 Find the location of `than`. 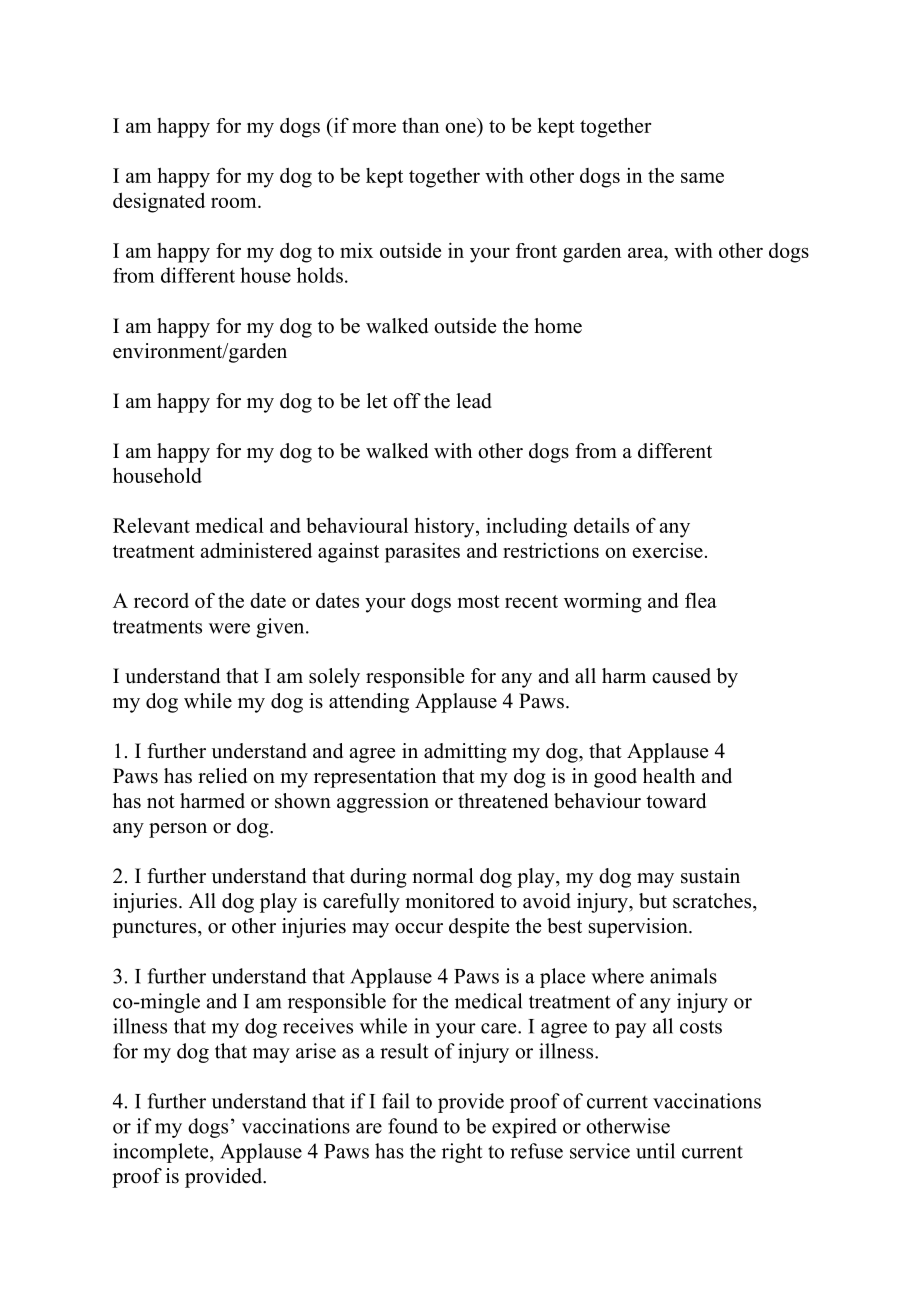

than is located at coordinates (420, 125).
